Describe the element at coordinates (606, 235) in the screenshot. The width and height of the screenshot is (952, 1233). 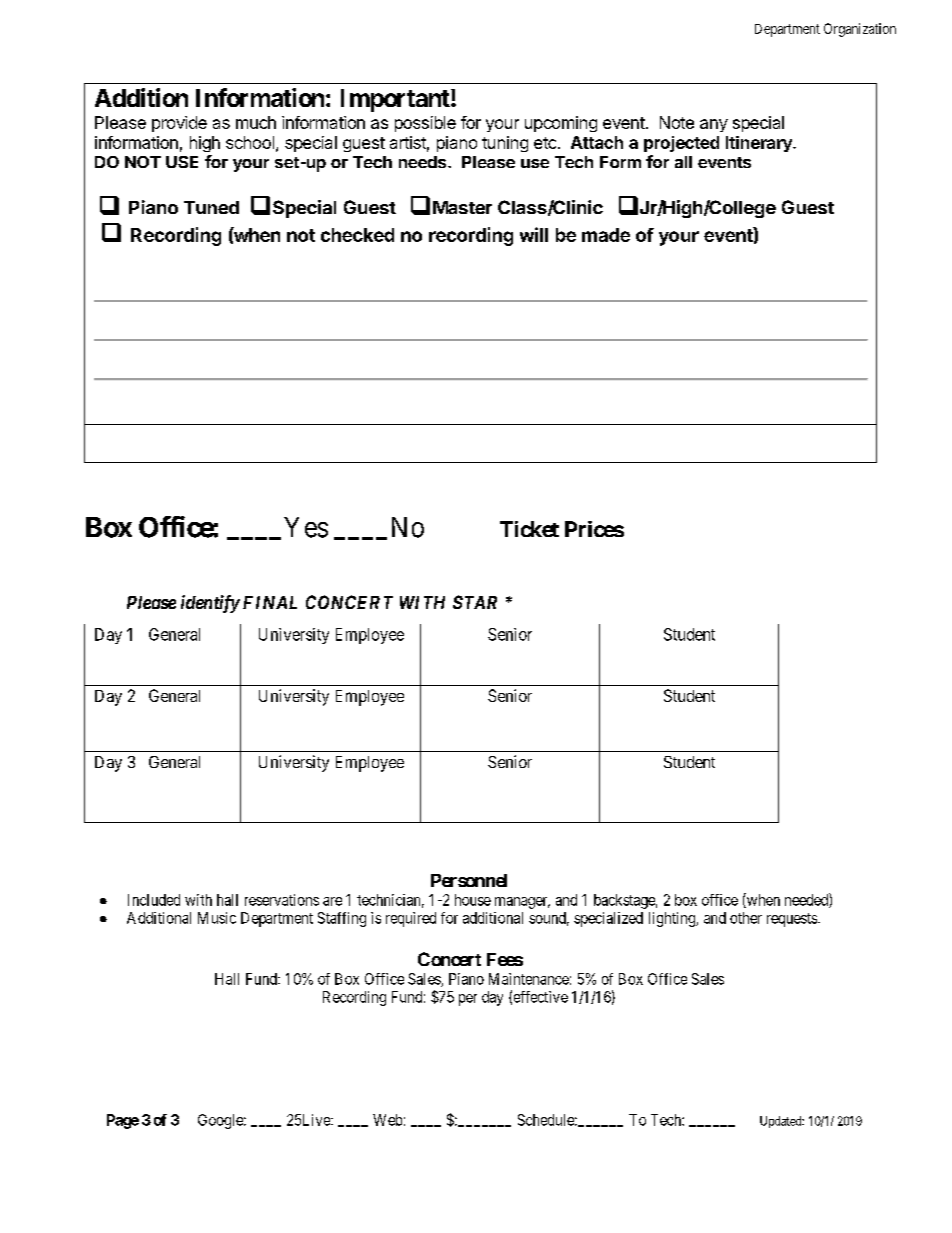
I see `made` at that location.
